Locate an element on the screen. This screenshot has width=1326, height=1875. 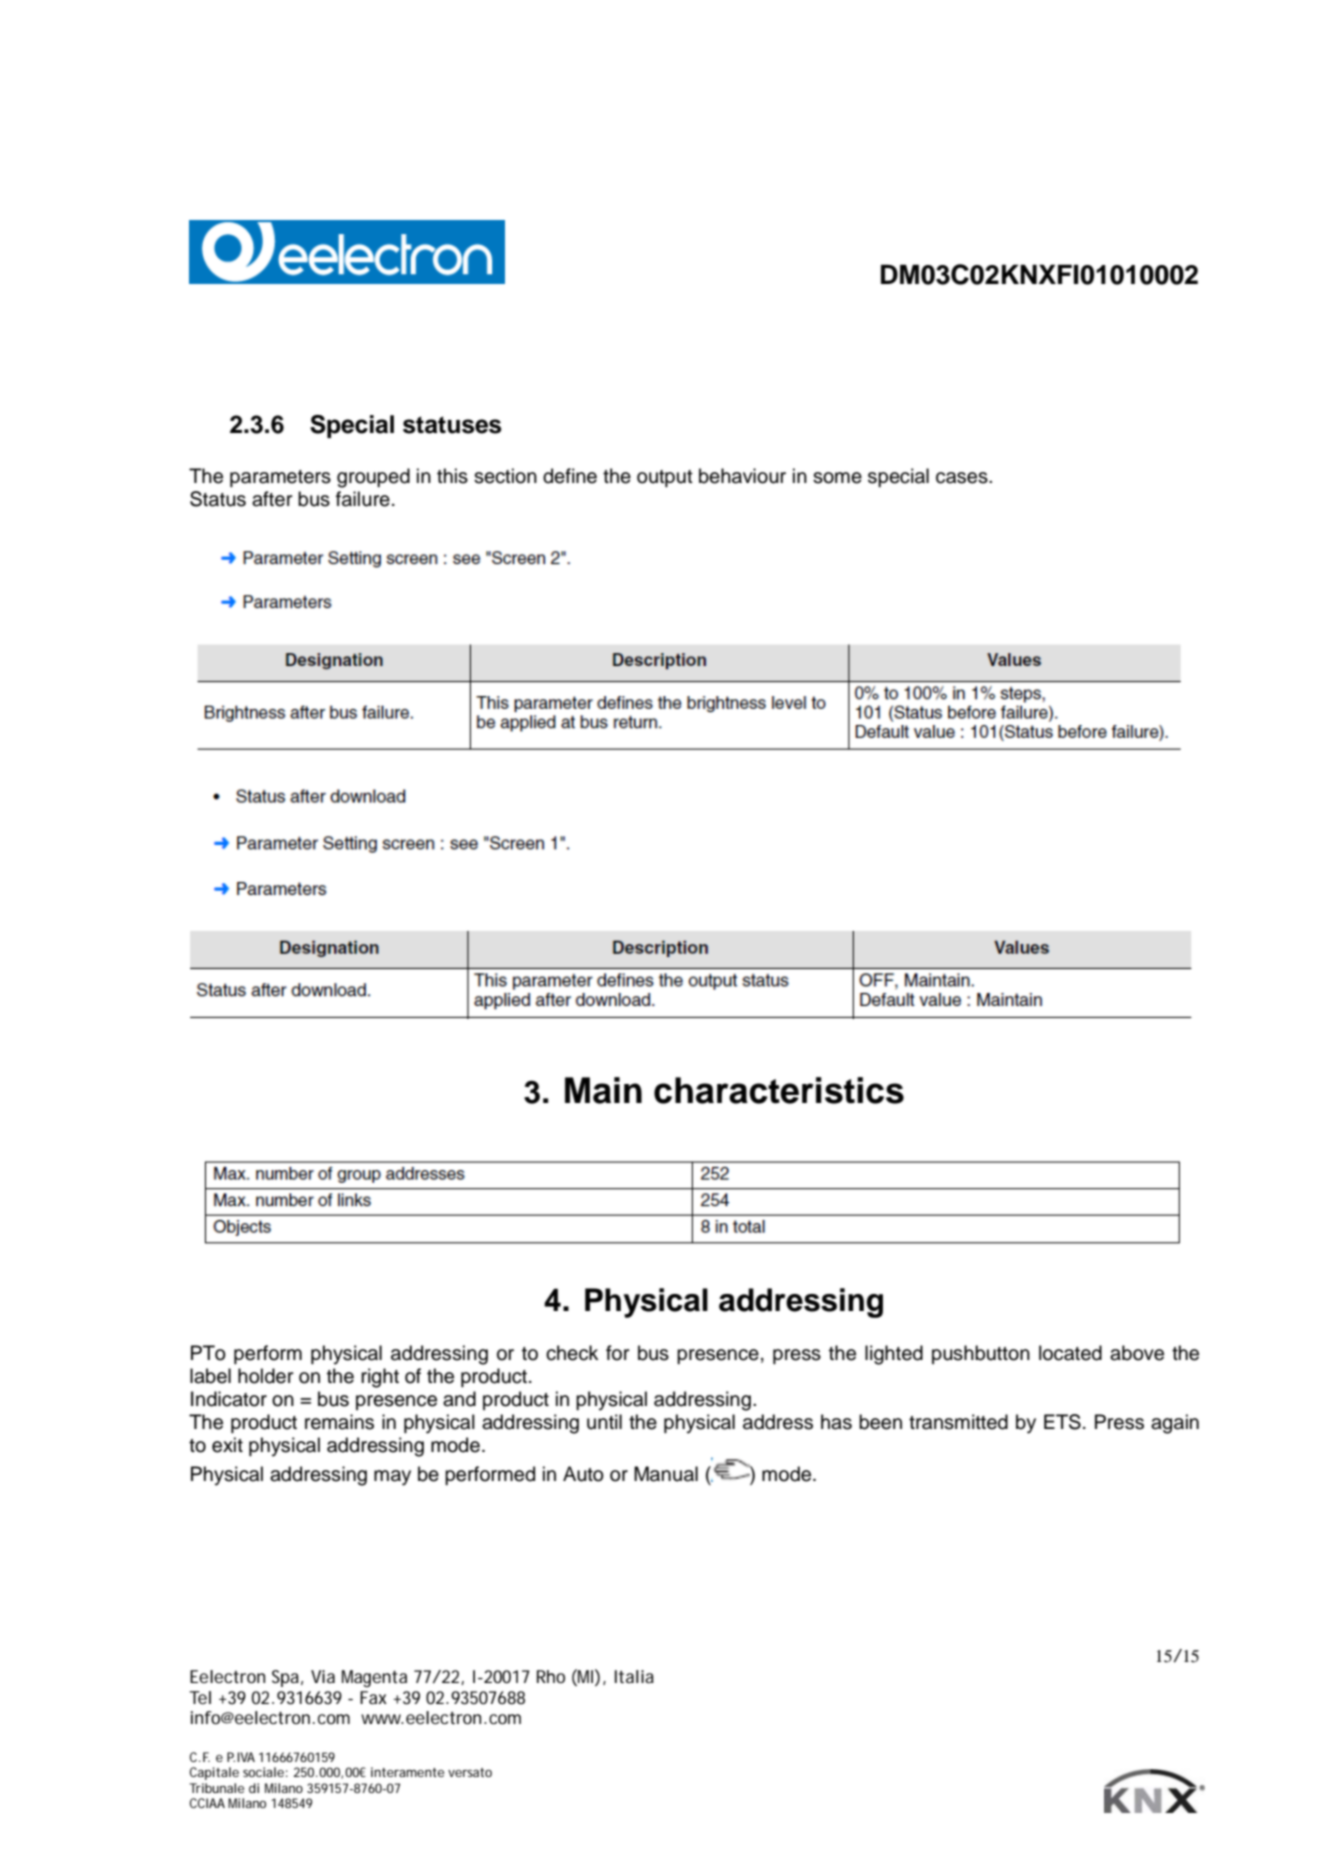
some is located at coordinates (837, 478).
